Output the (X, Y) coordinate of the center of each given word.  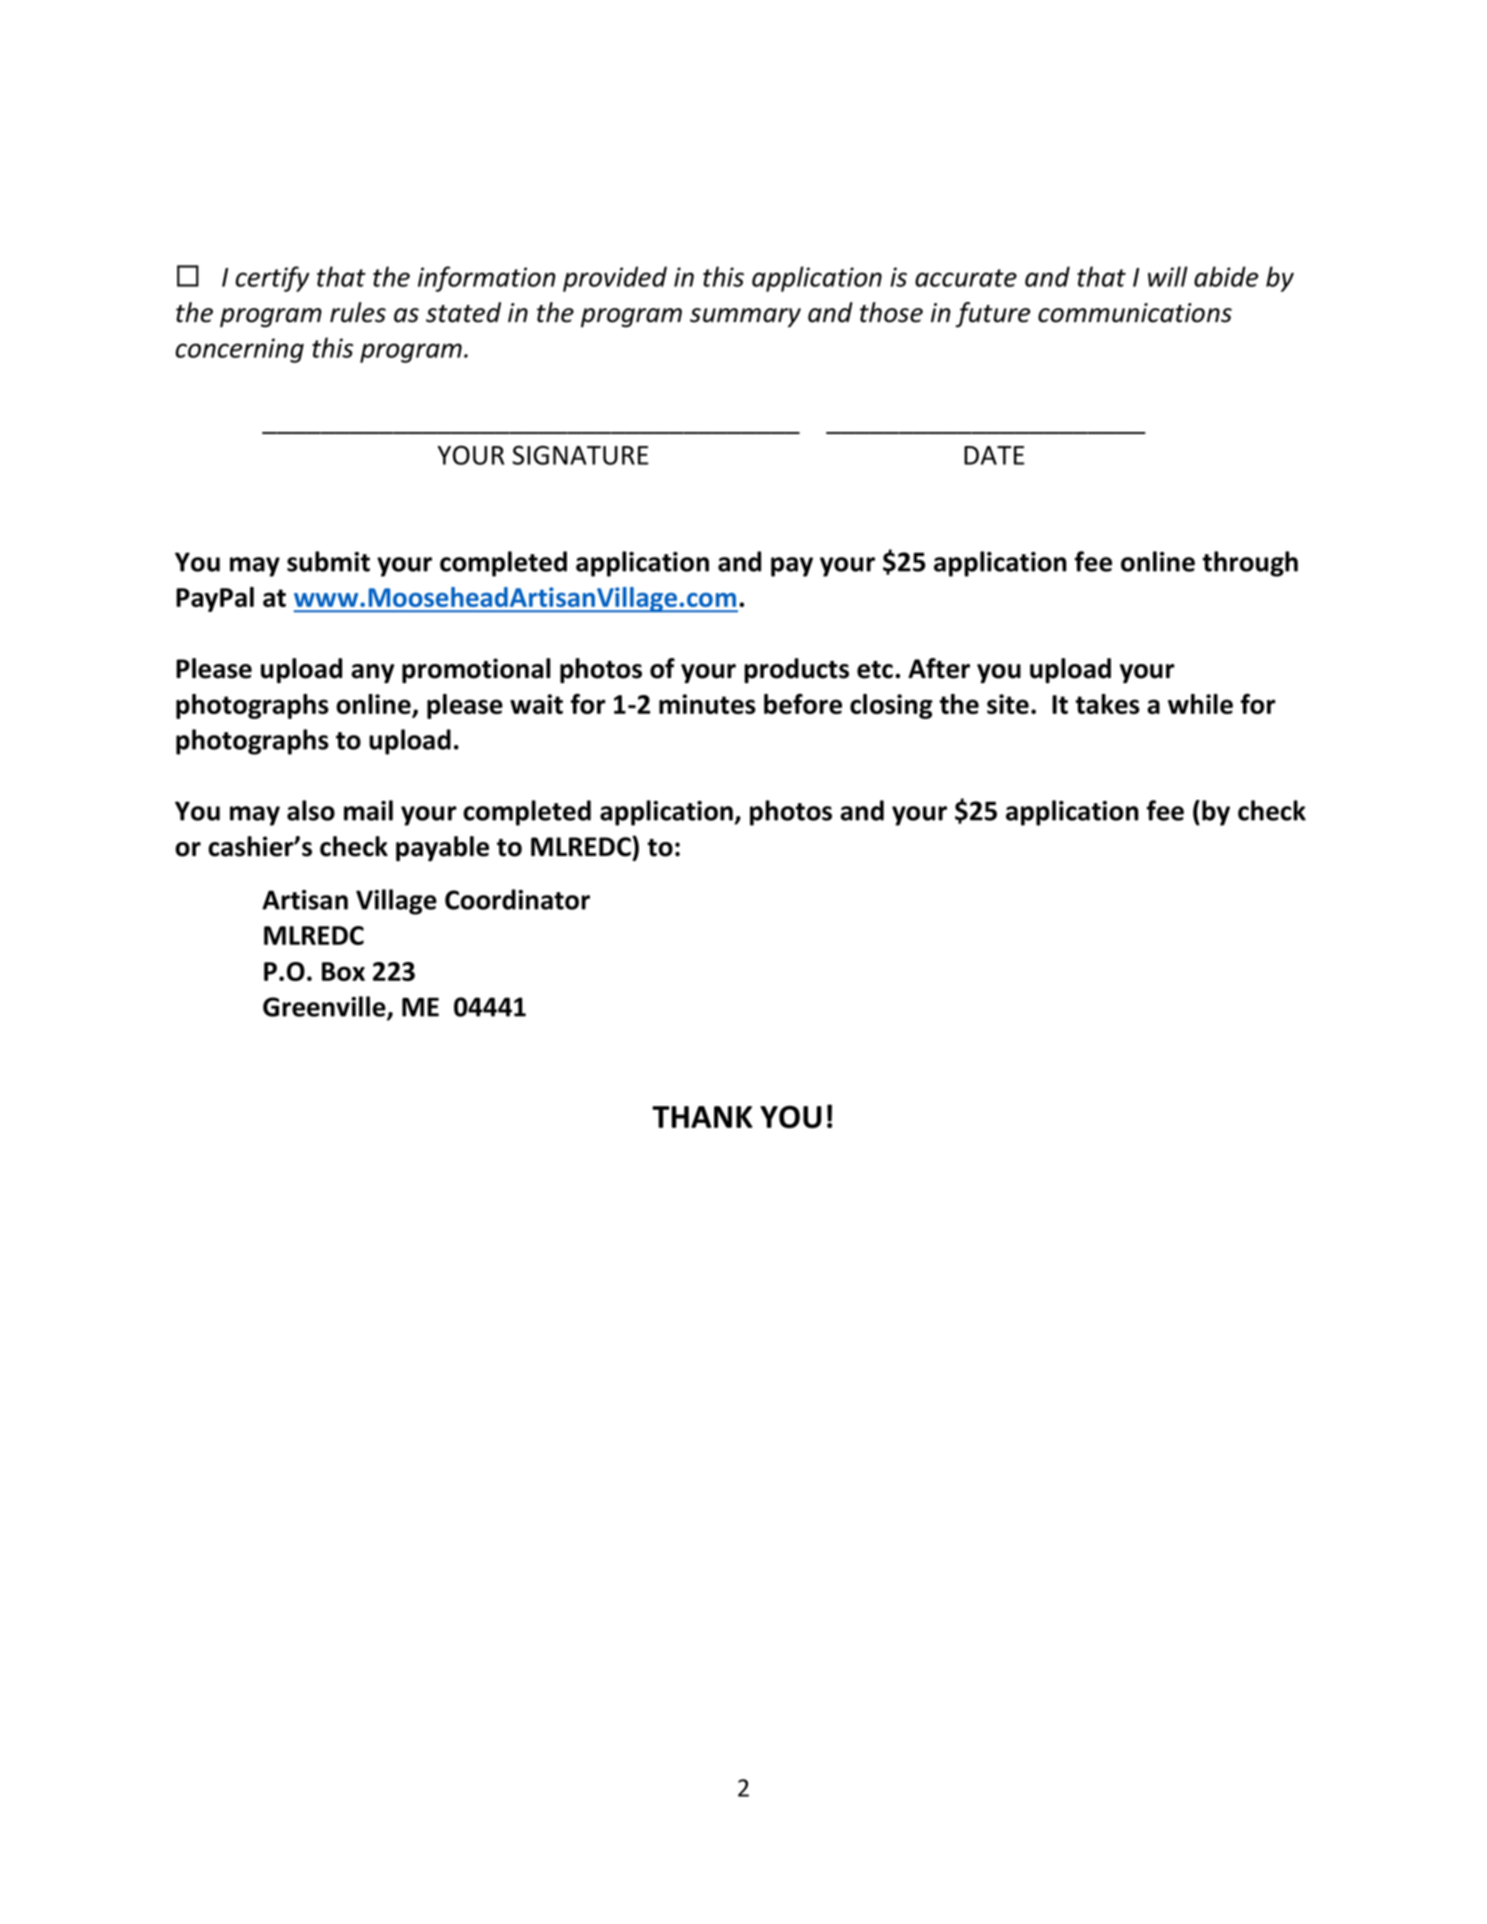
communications (1135, 313)
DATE (994, 455)
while (1200, 704)
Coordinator (517, 899)
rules (358, 312)
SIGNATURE (580, 455)
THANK (702, 1117)
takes (1107, 704)
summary (745, 318)
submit (328, 561)
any (372, 674)
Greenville (325, 1007)
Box (343, 971)
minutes (707, 704)
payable (442, 849)
